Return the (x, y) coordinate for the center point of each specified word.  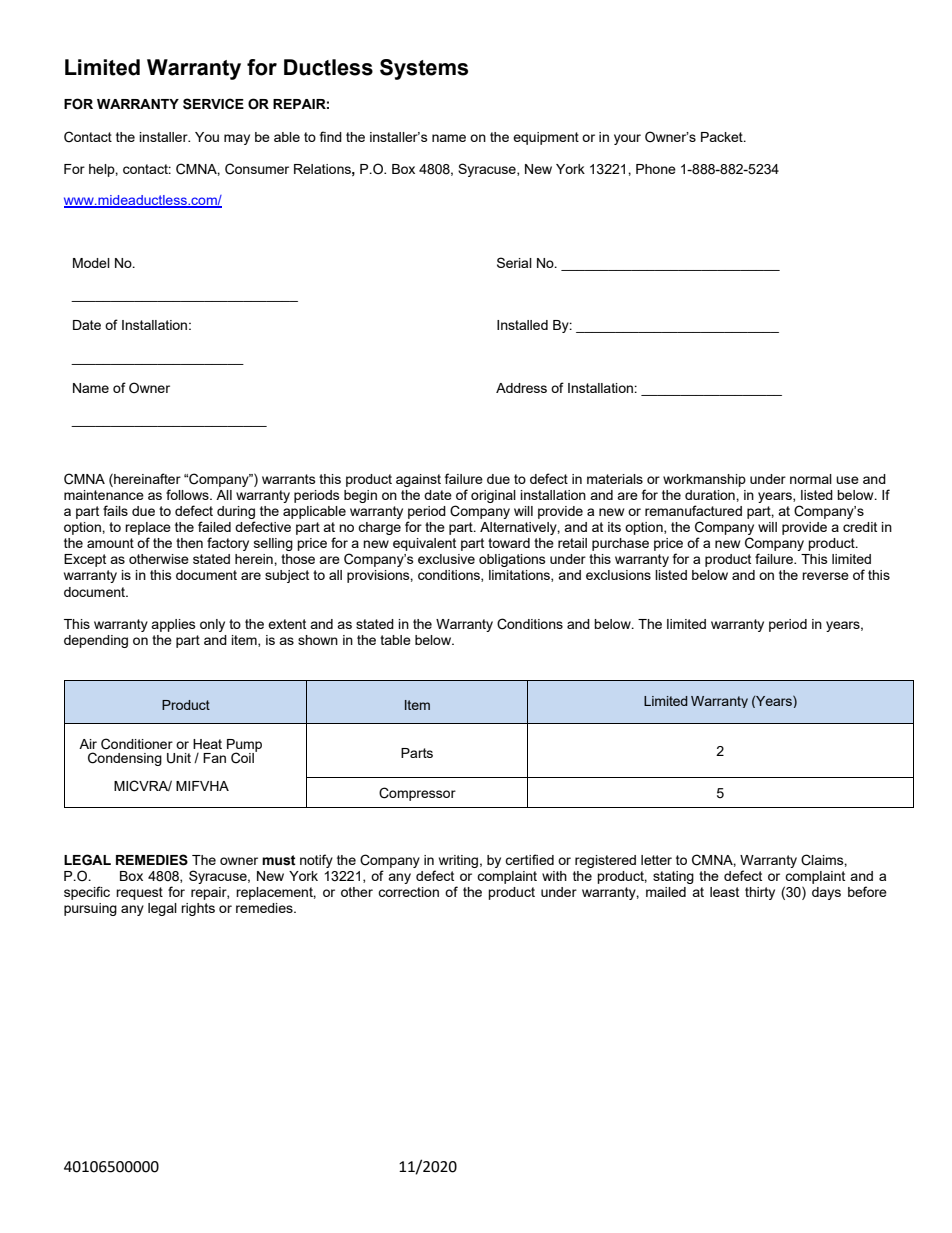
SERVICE (213, 104)
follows (188, 494)
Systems (424, 69)
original (493, 496)
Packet (723, 137)
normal (811, 479)
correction (408, 892)
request (139, 893)
